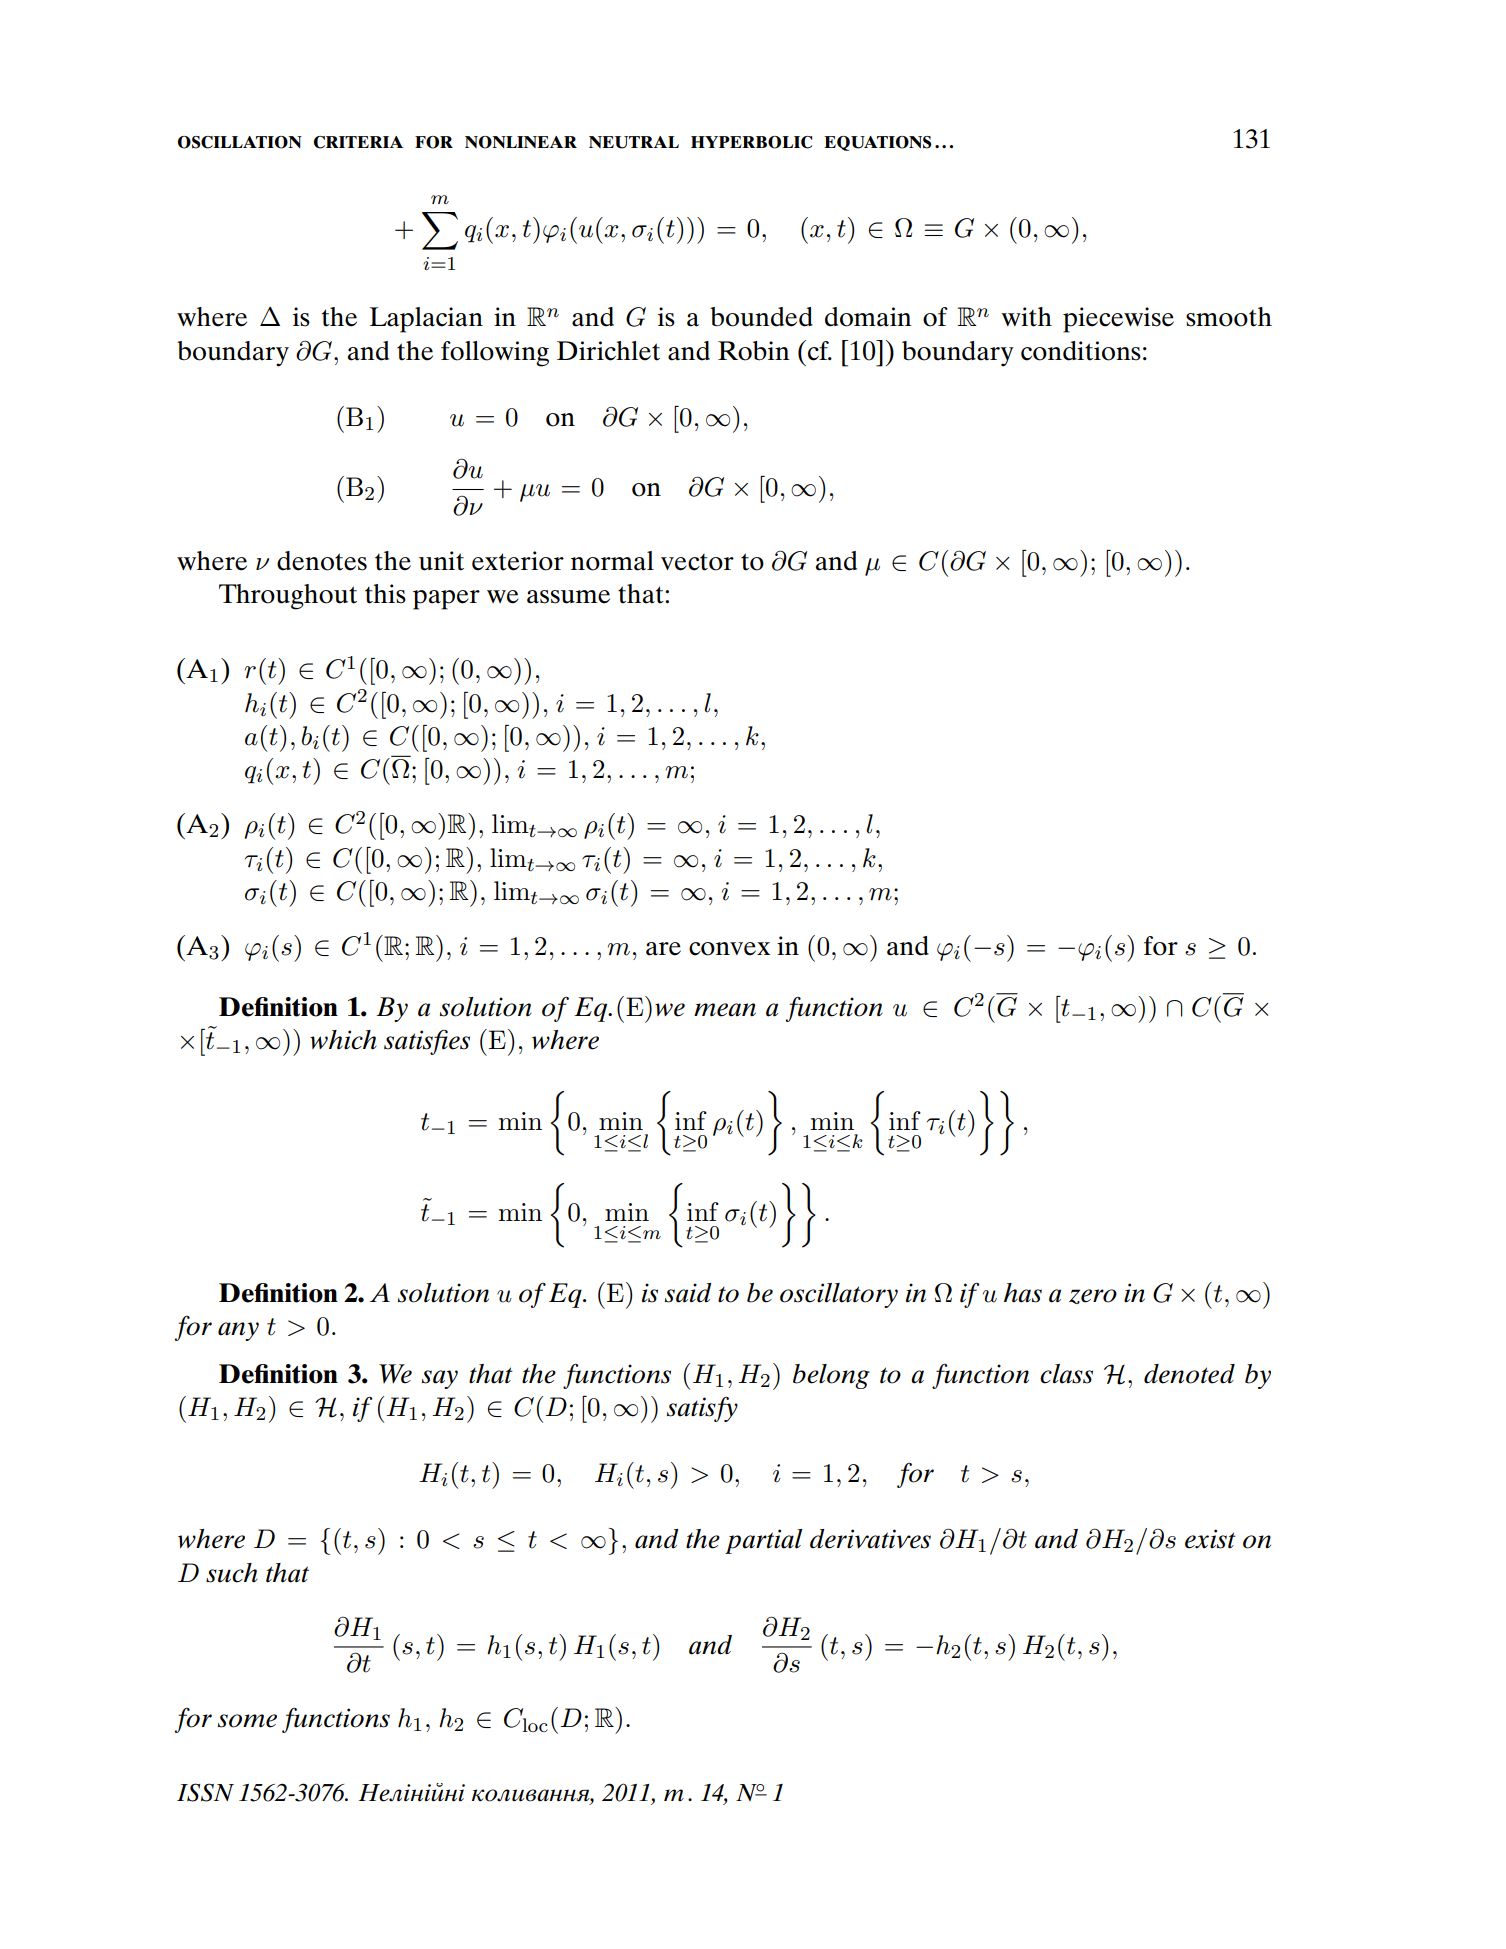 This screenshot has height=1949, width=1506. What do you see at coordinates (1118, 320) in the screenshot?
I see `piecewise` at bounding box center [1118, 320].
